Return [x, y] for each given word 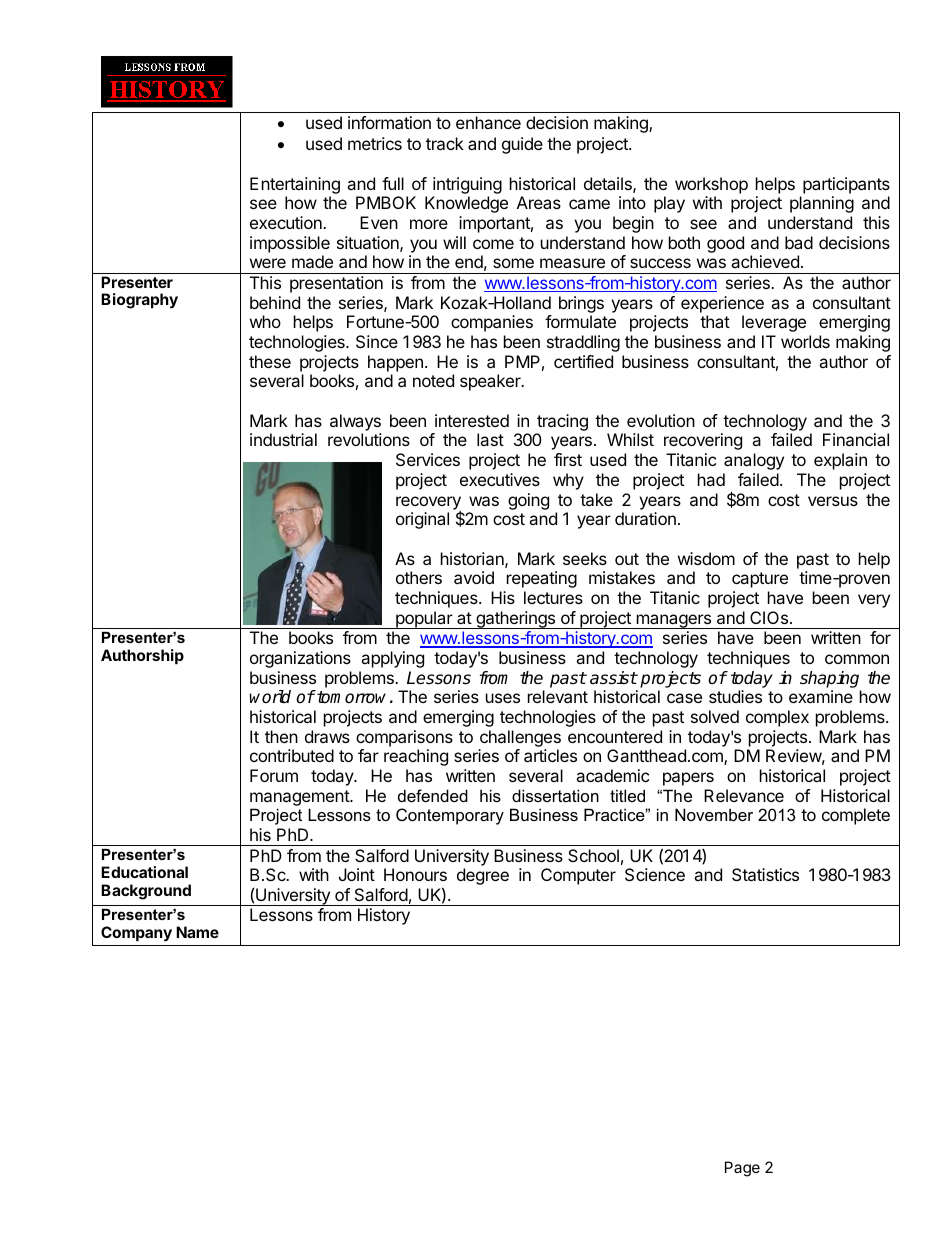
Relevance [744, 795]
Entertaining [295, 185]
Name [197, 932]
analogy [754, 461]
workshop [711, 185]
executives [500, 479]
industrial [283, 439]
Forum [274, 775]
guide [522, 145]
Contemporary [450, 816]
